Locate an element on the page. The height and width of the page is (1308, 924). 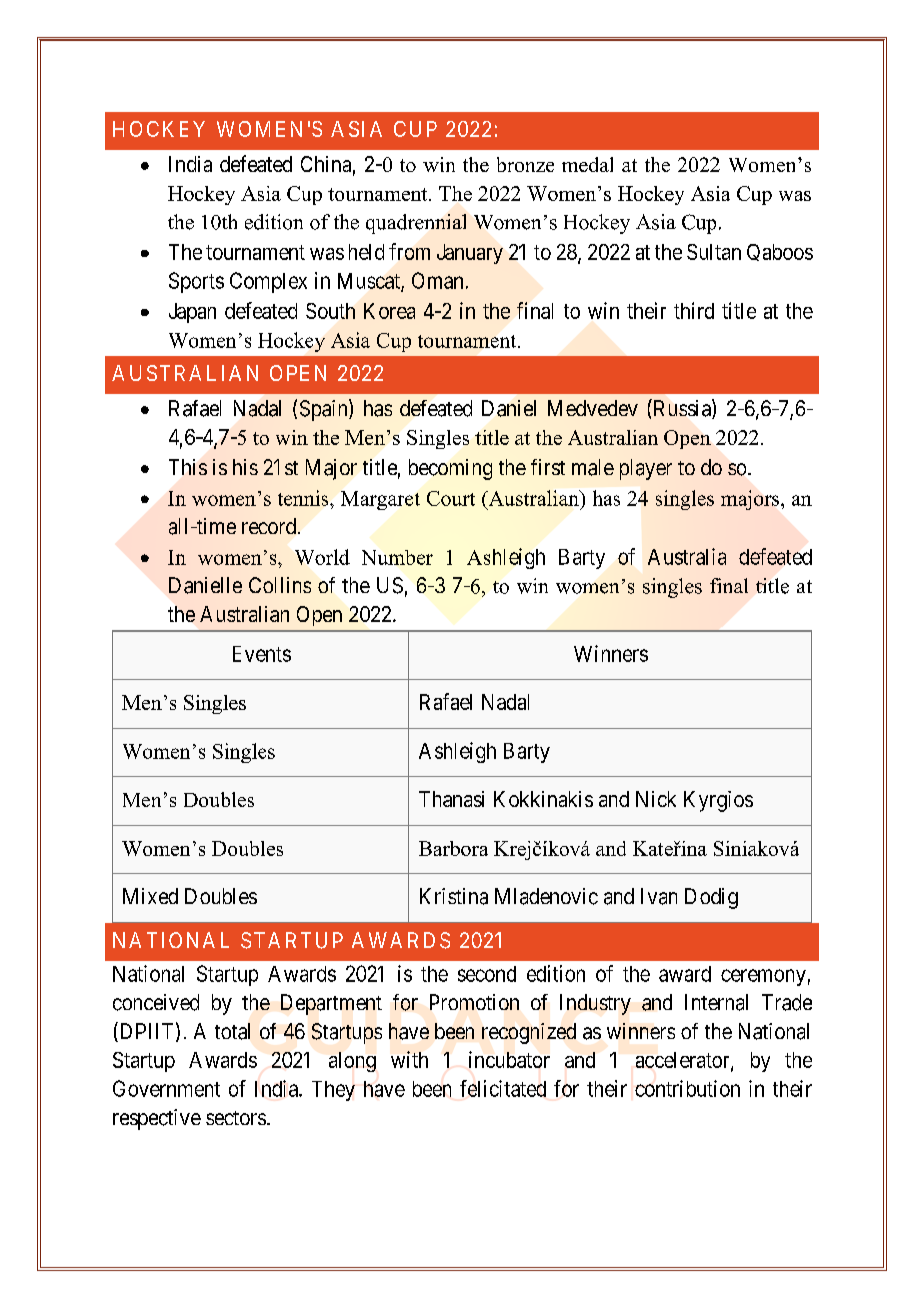
Sultan is located at coordinates (714, 252).
